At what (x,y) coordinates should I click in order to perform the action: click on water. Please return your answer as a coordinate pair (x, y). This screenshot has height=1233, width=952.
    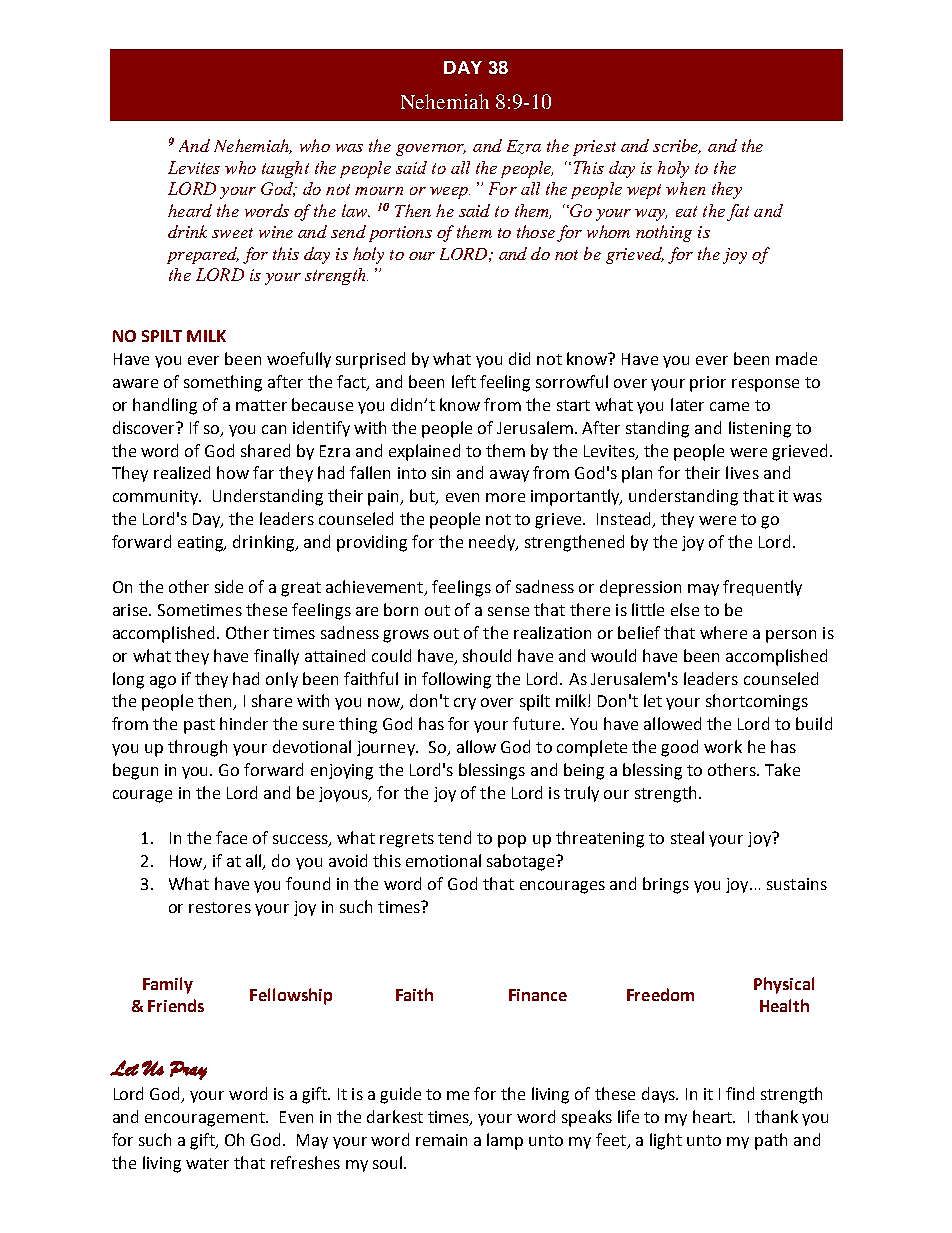
    Looking at the image, I should click on (207, 1163).
